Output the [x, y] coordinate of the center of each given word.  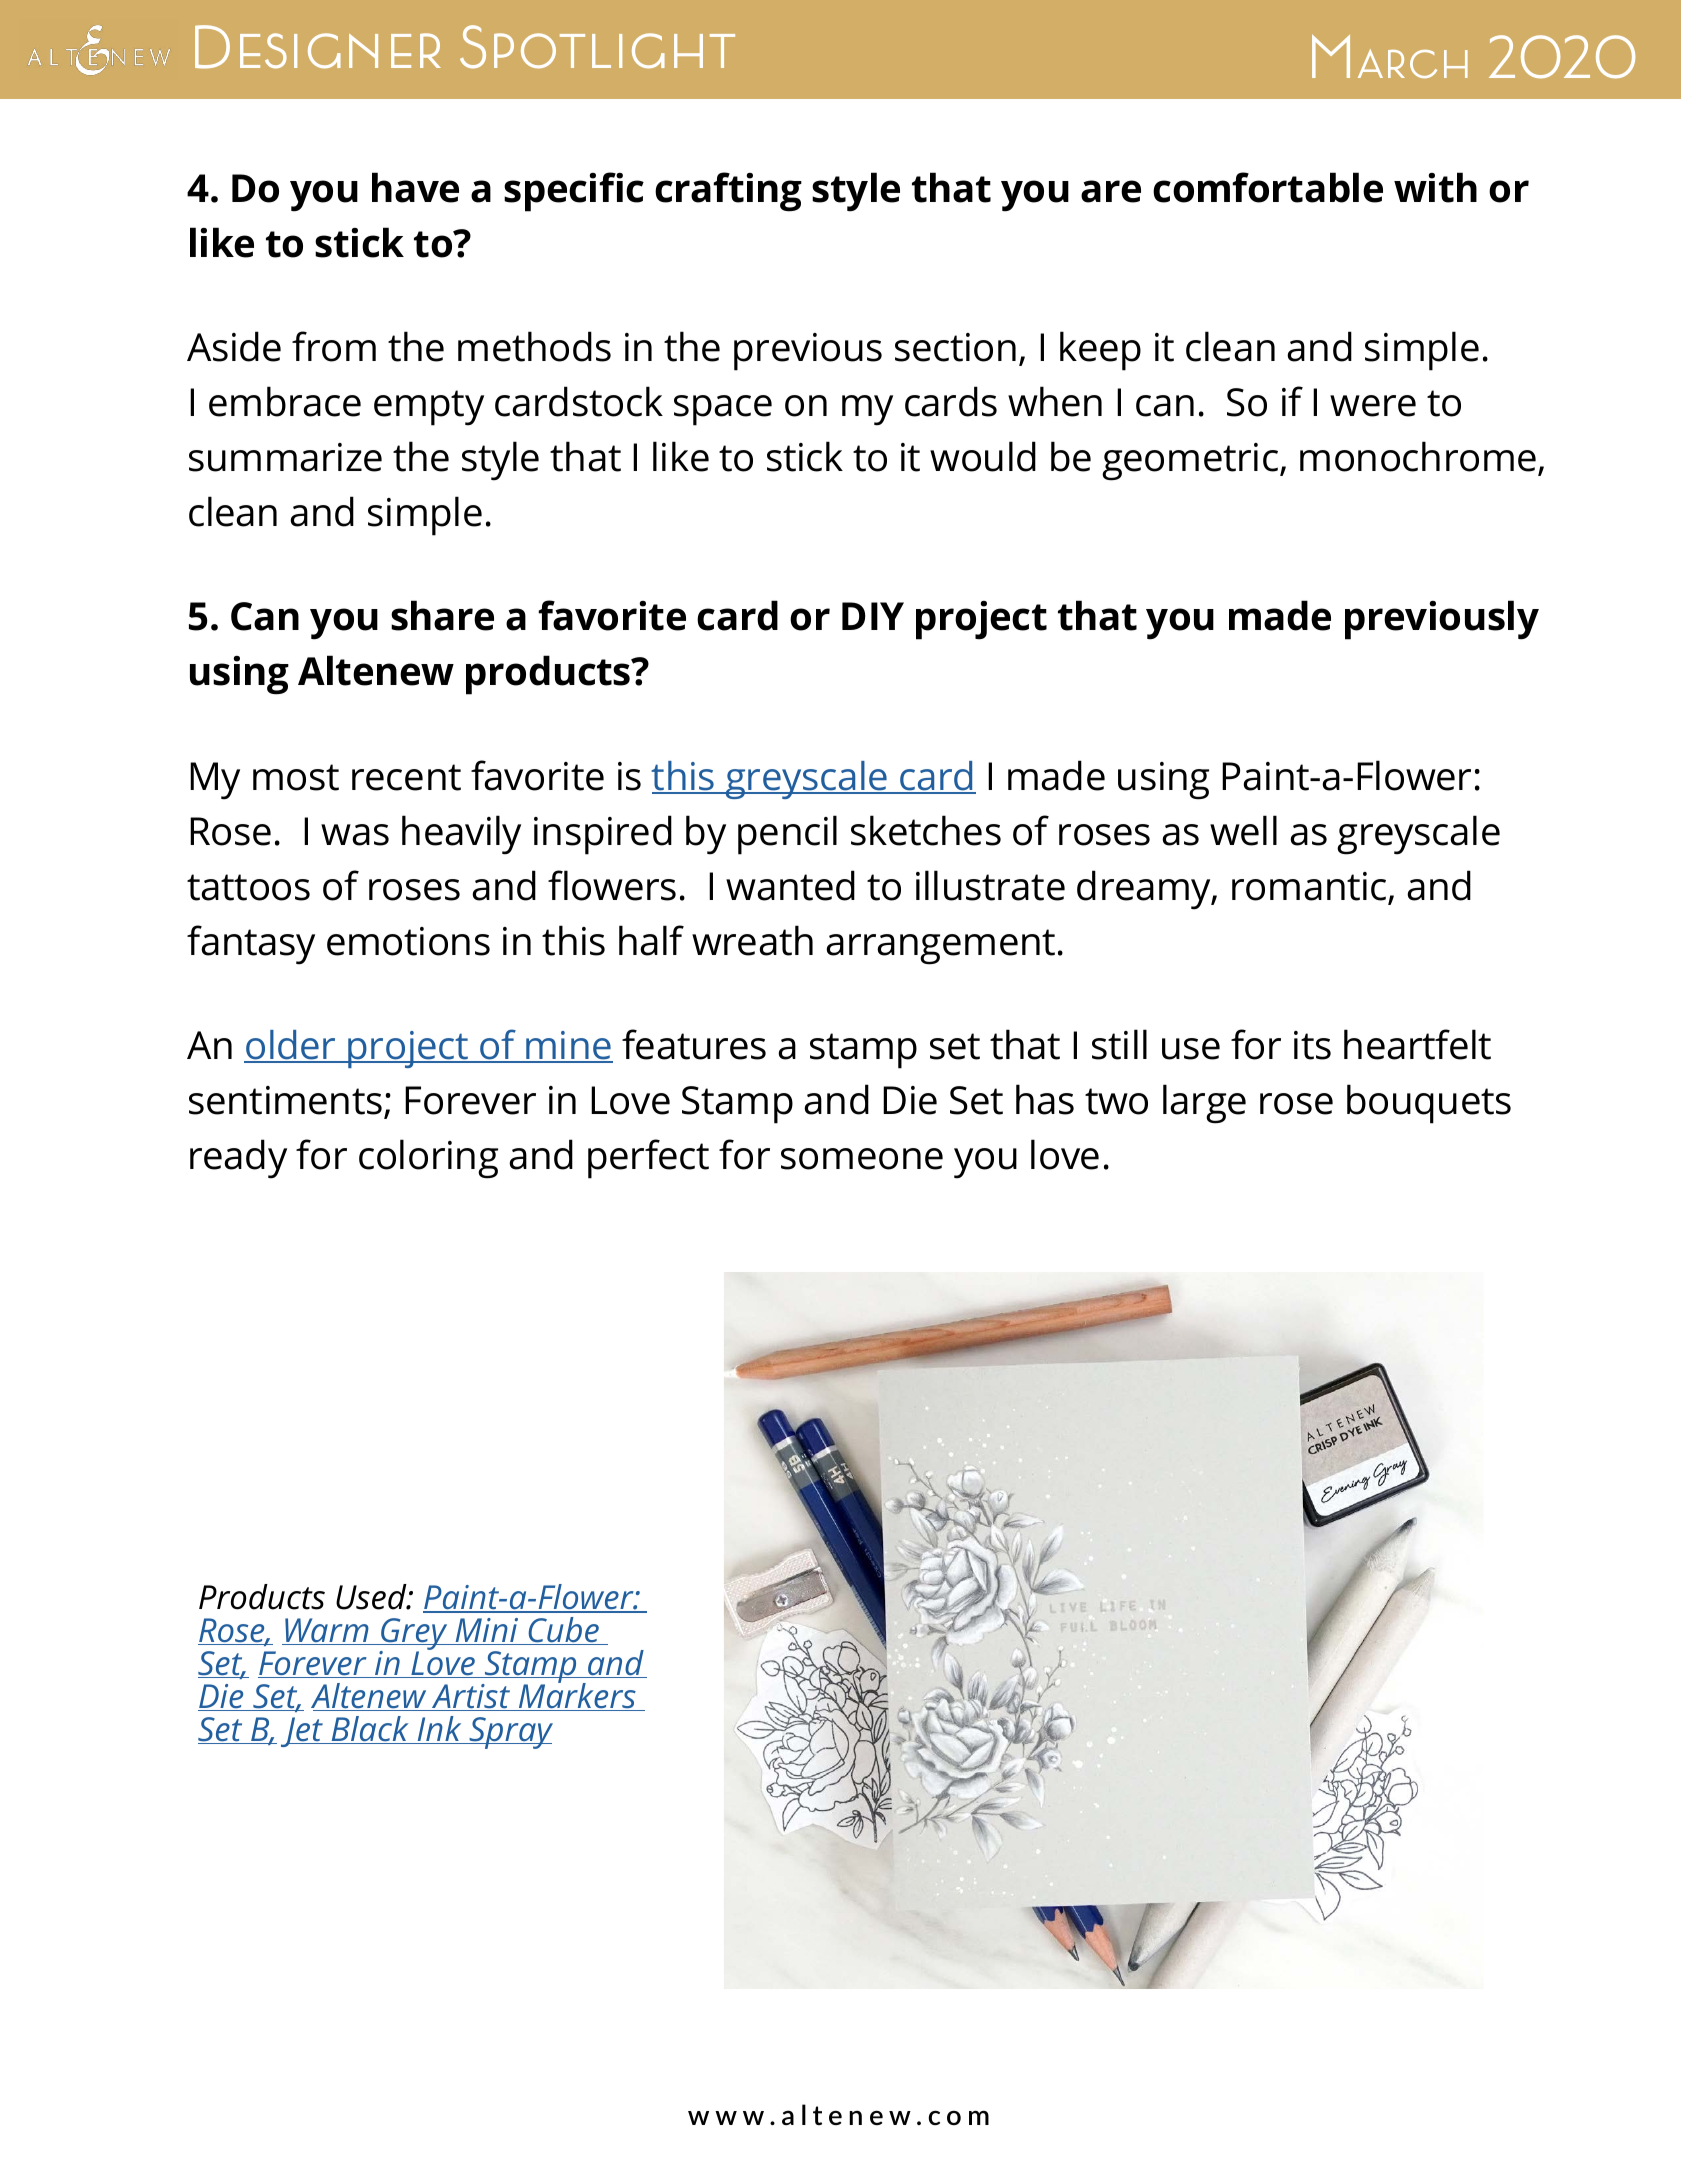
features [694, 1044]
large [1204, 1104]
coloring [428, 1159]
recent [406, 777]
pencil [787, 835]
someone [862, 1159]
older [291, 1046]
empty [429, 408]
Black [370, 1730]
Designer [318, 47]
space [723, 410]
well [1243, 830]
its [1312, 1045]
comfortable [1268, 187]
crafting [728, 192]
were [1373, 406]
